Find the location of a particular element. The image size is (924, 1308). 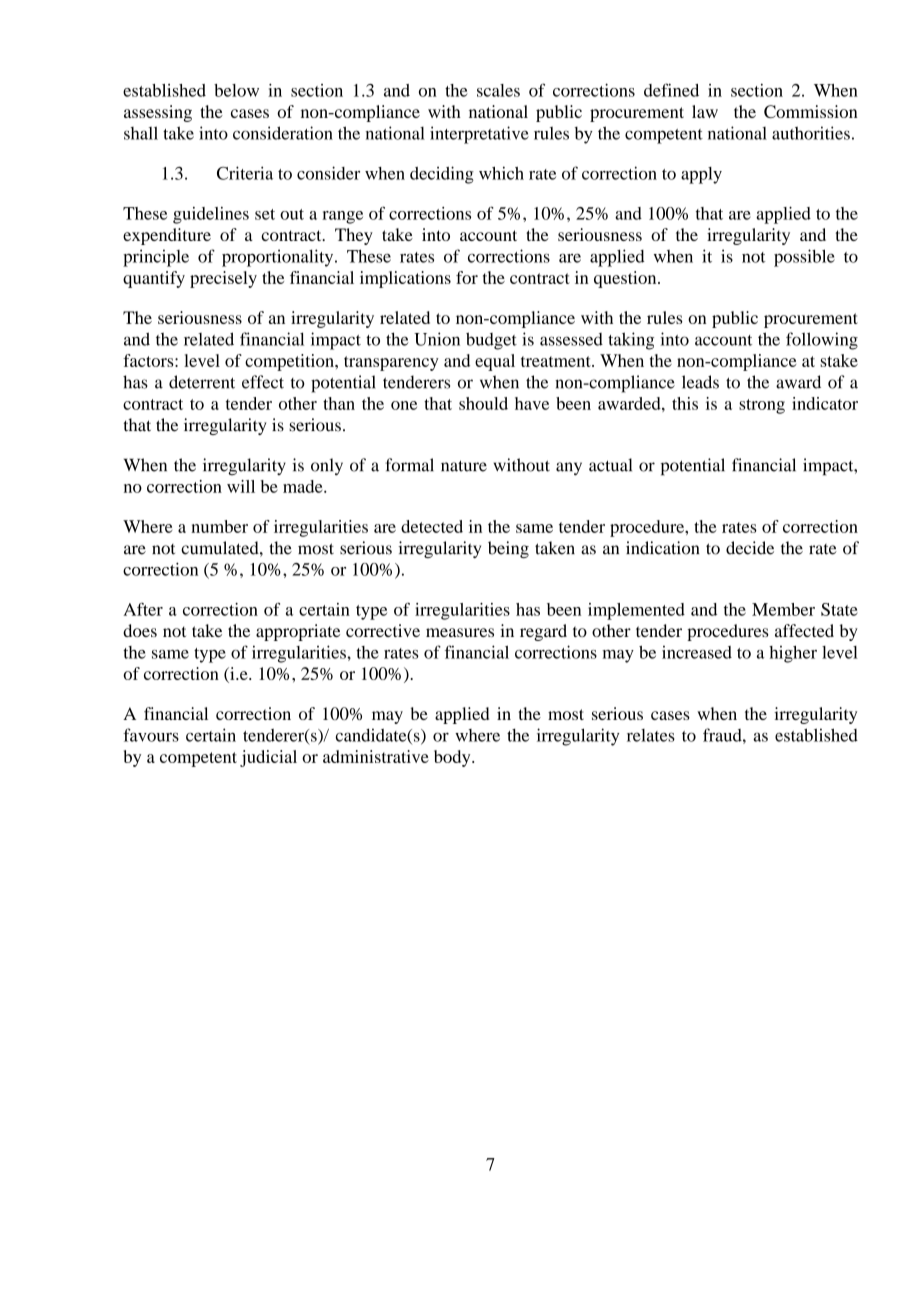

scales is located at coordinates (498, 90).
